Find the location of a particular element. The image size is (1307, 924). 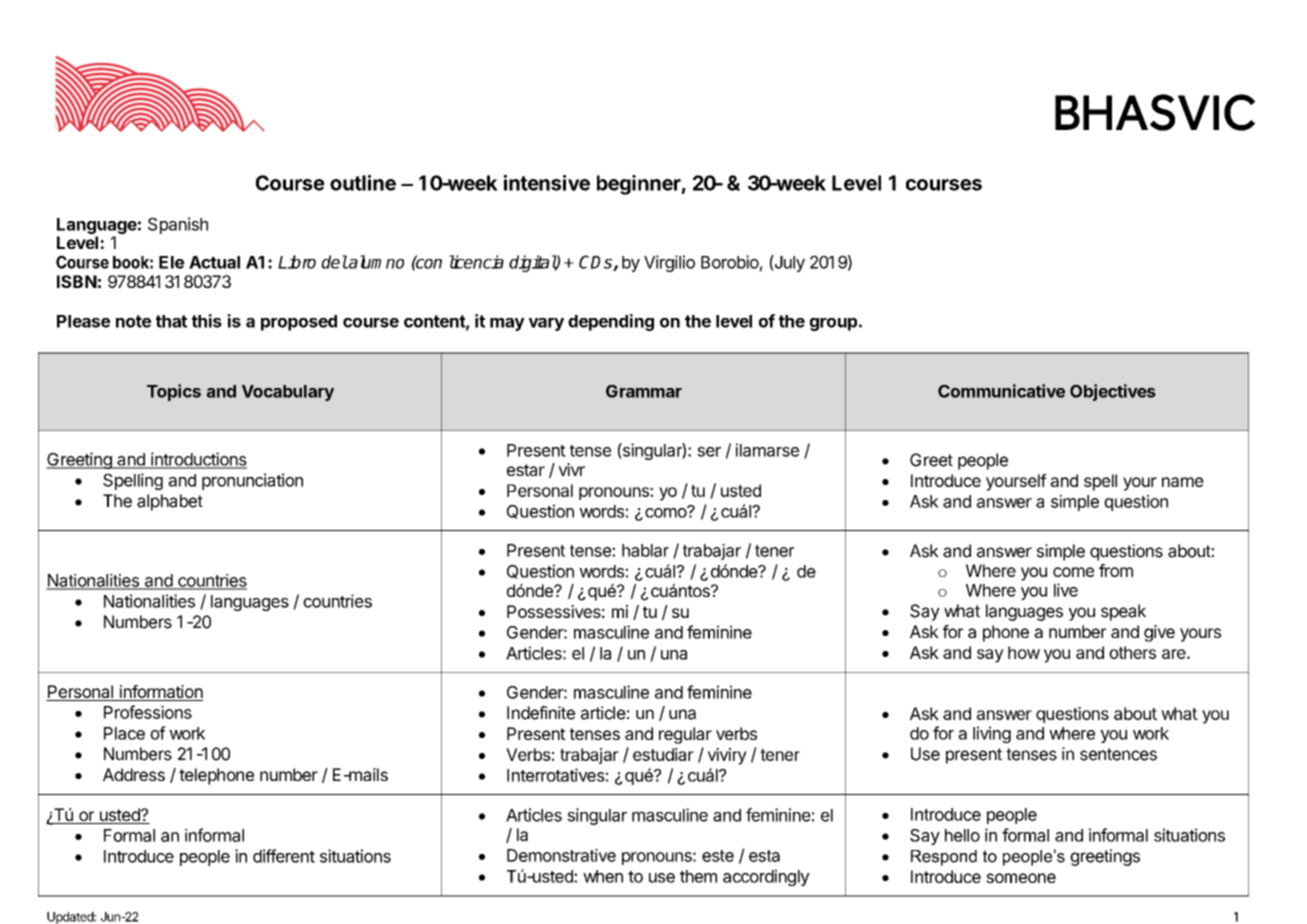

intensive is located at coordinates (546, 183).
